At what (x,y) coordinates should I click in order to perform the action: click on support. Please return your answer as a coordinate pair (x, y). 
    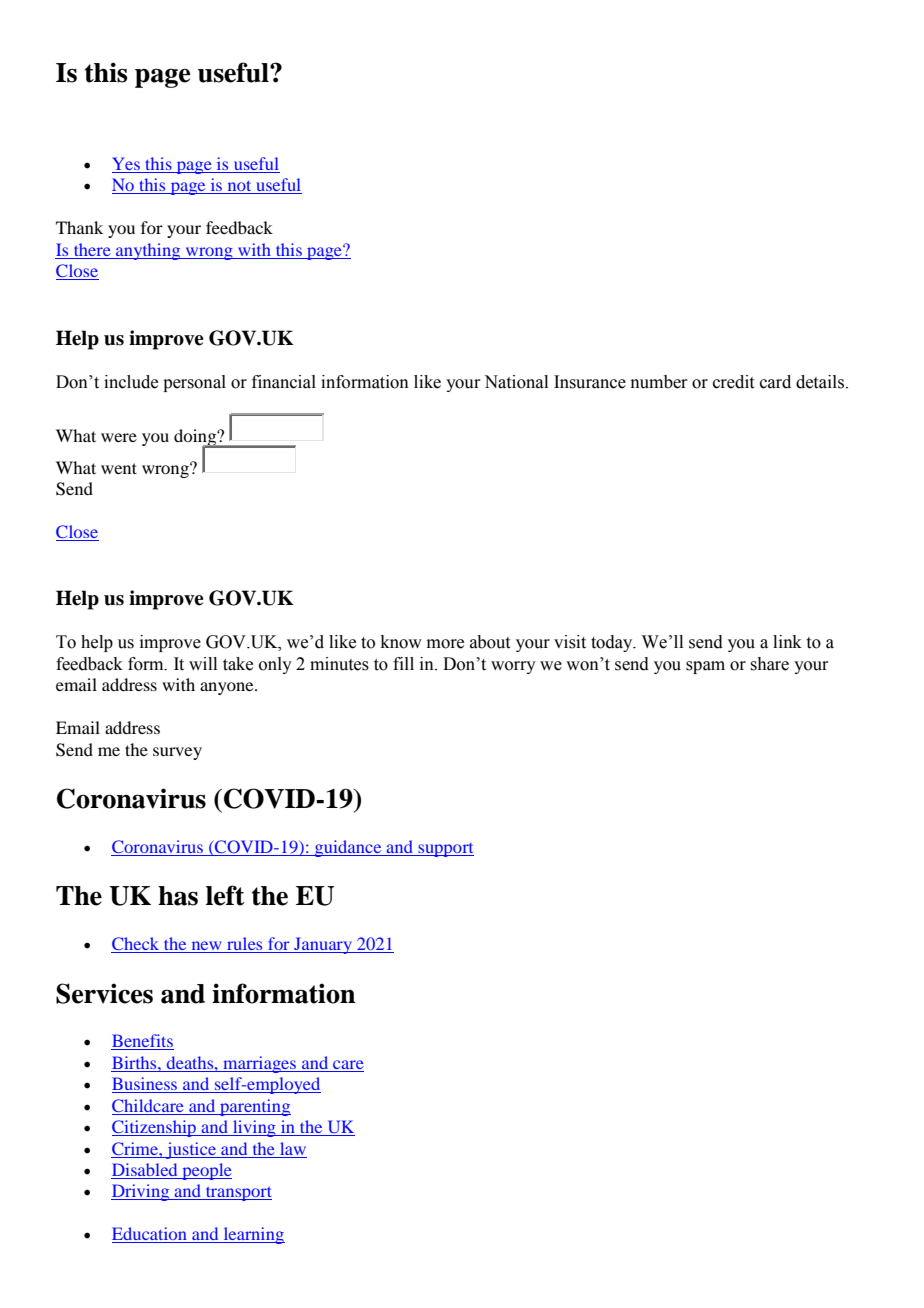
    Looking at the image, I should click on (445, 850).
